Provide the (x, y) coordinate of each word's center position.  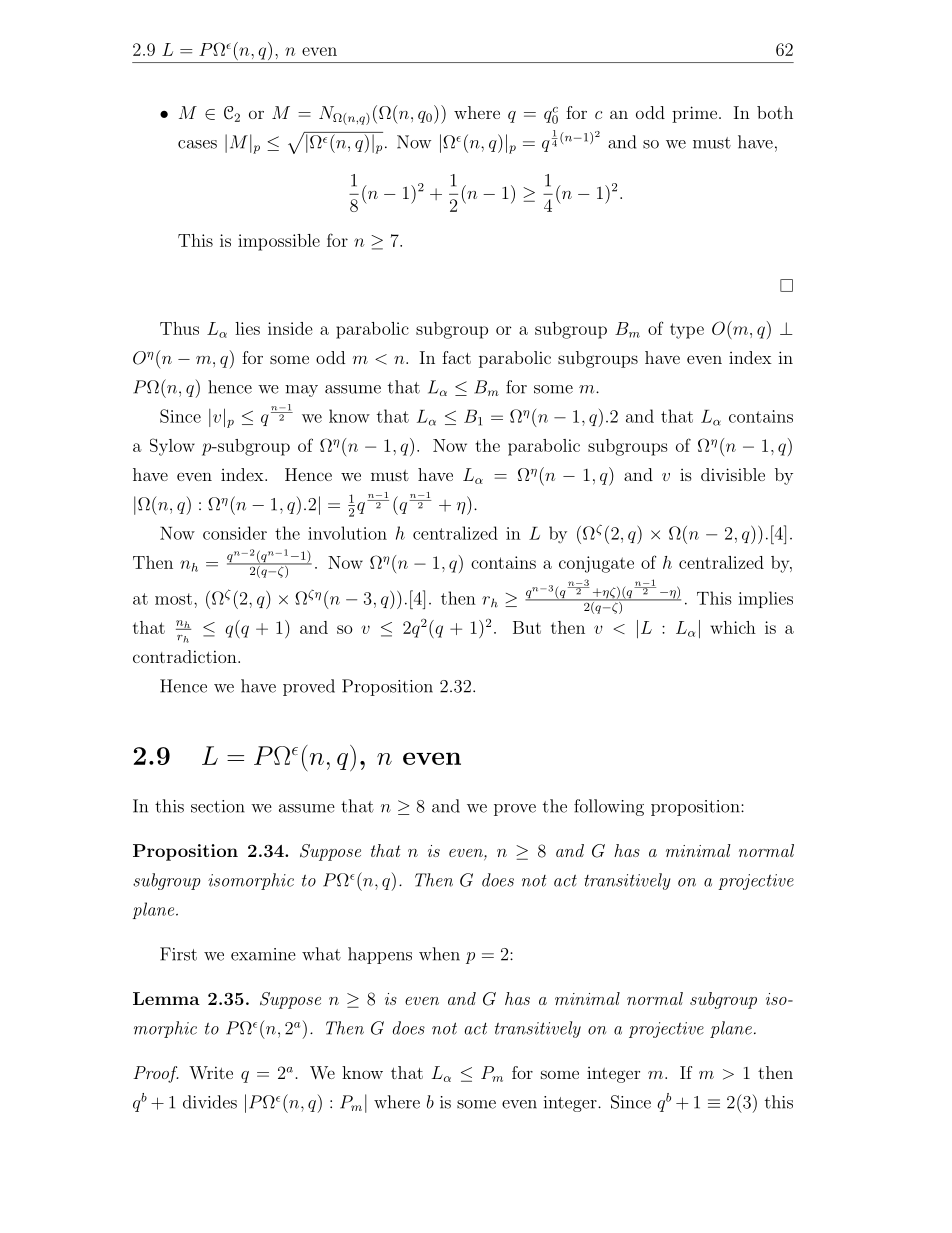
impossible (279, 242)
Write (211, 1072)
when (439, 954)
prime (694, 114)
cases (197, 144)
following (609, 807)
